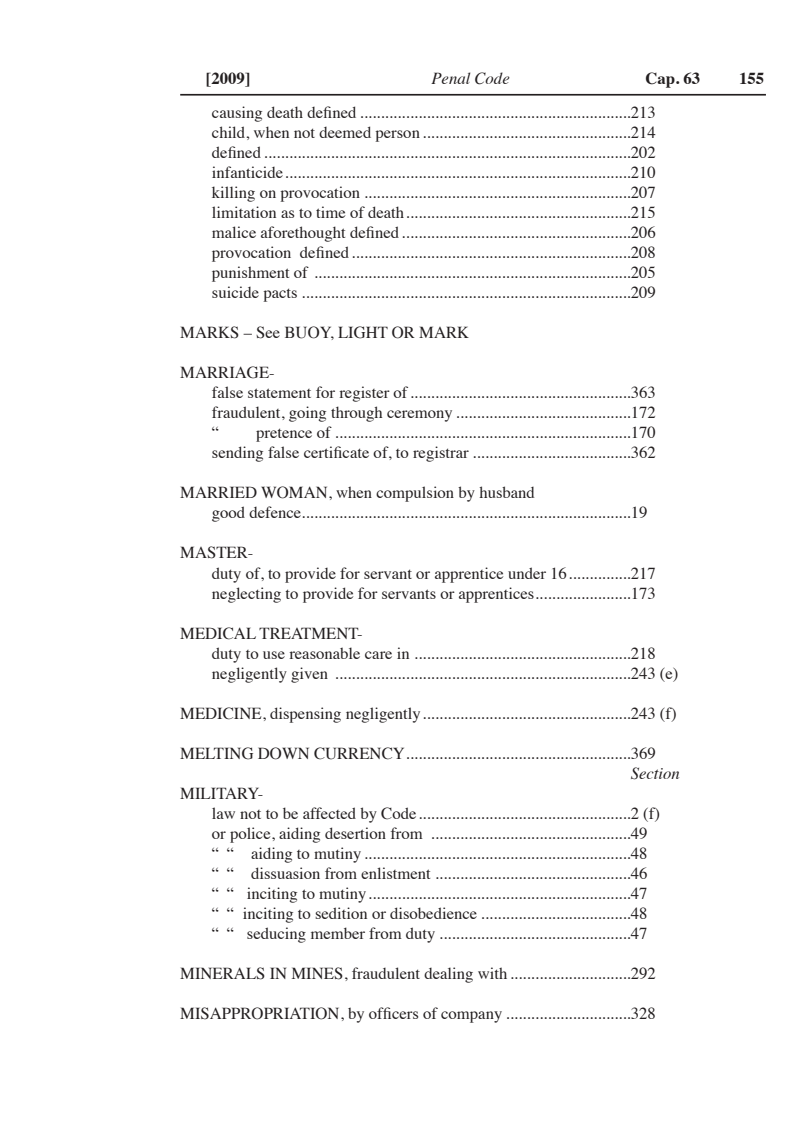 The height and width of the document is (1142, 811). Describe the element at coordinates (228, 514) in the document. I see `good` at that location.
